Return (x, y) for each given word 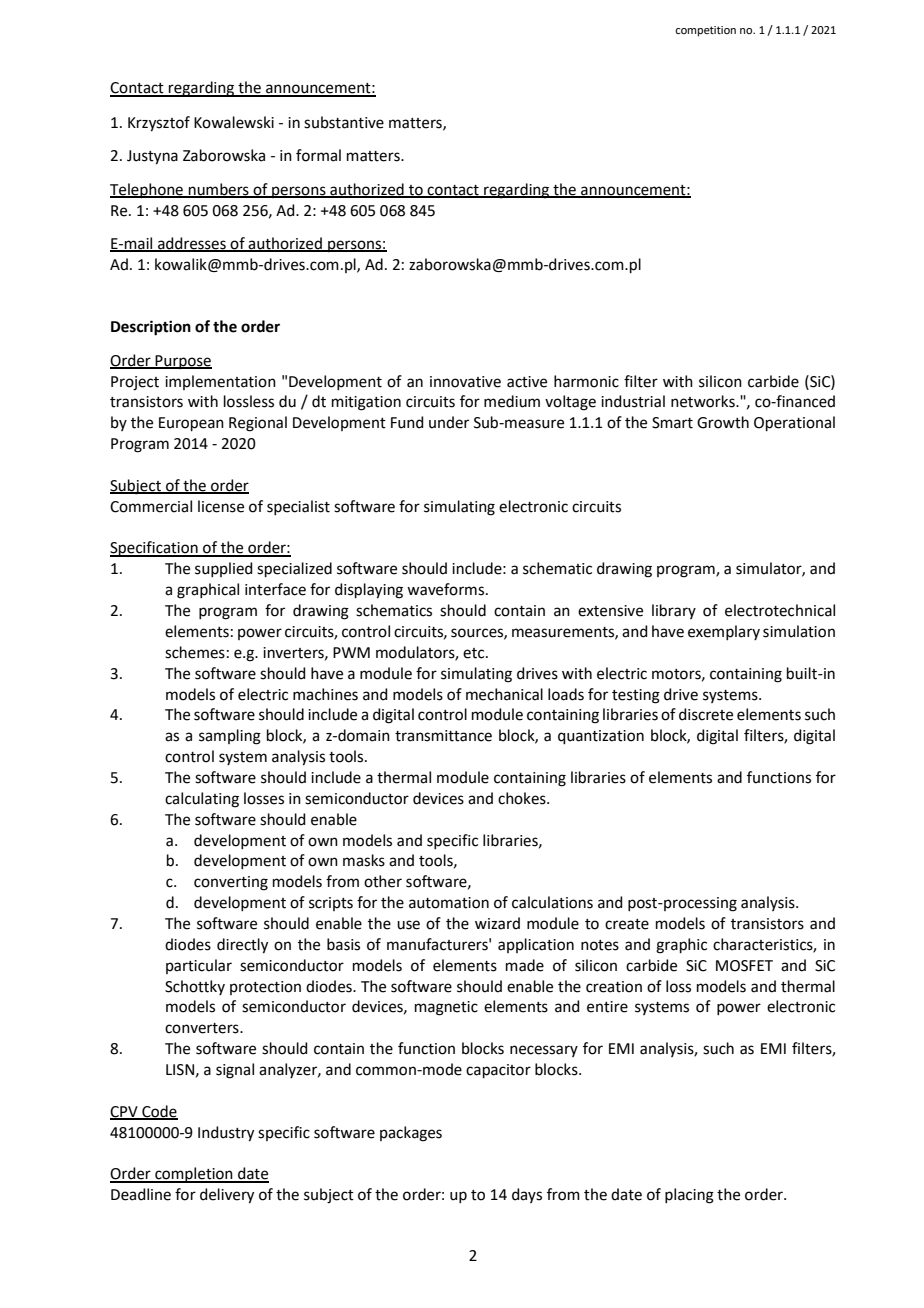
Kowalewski (234, 122)
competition (705, 31)
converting (231, 883)
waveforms (447, 589)
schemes (195, 652)
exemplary (724, 632)
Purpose (183, 362)
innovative (465, 382)
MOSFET (744, 966)
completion (194, 1175)
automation (449, 903)
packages (411, 1134)
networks (704, 401)
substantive (344, 122)
